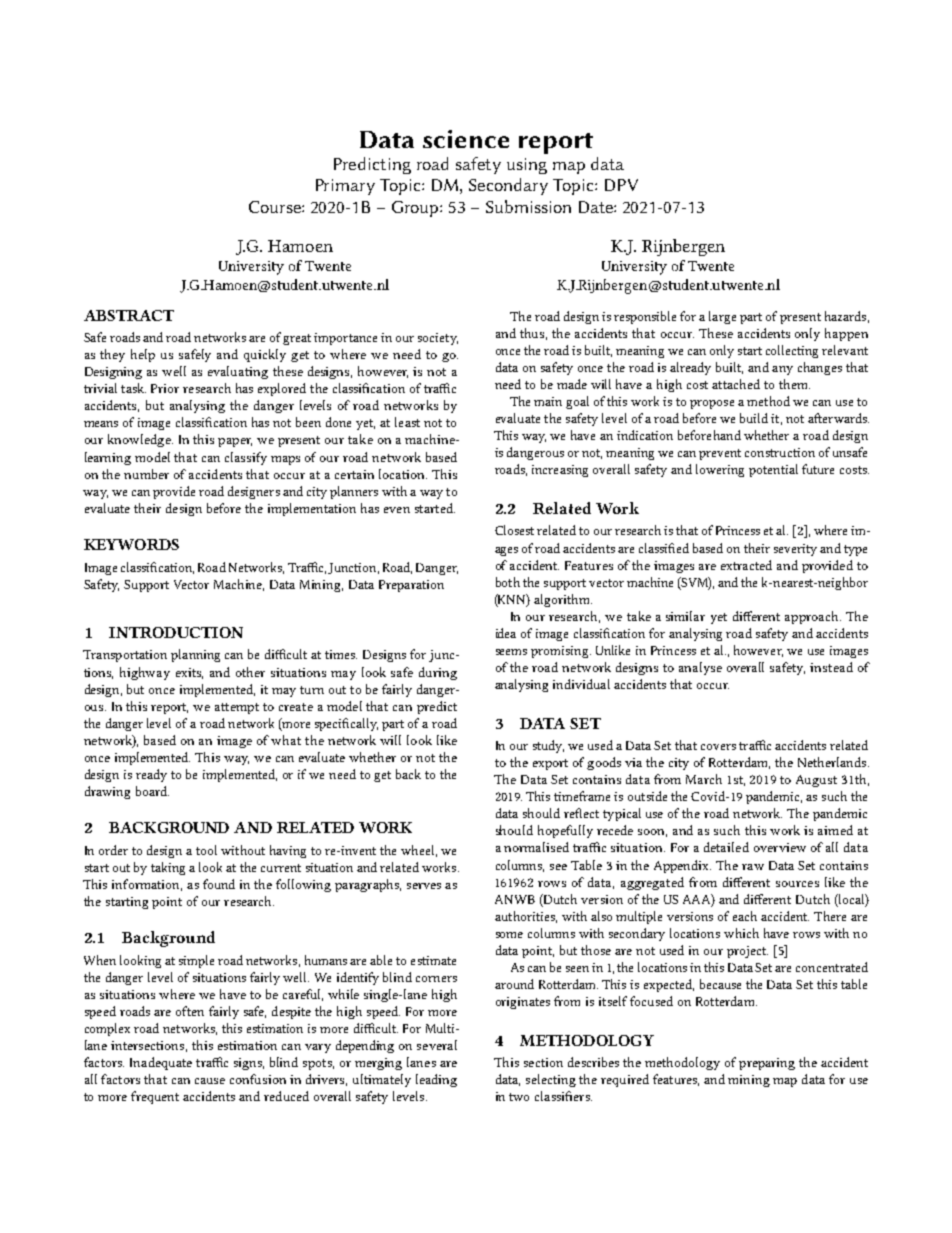  I want to click on increasing, so click(560, 471).
